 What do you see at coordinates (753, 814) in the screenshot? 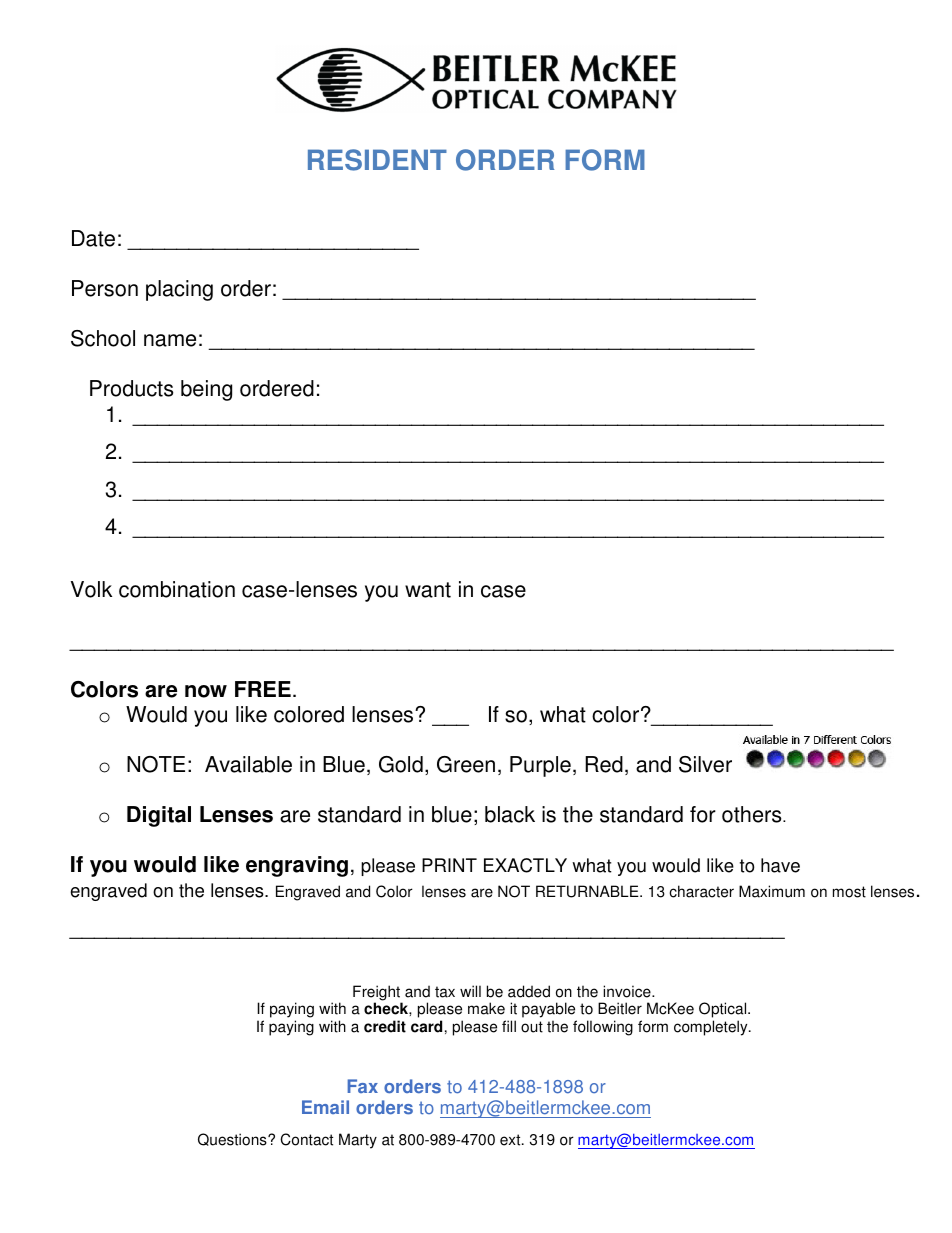
I see `others` at bounding box center [753, 814].
